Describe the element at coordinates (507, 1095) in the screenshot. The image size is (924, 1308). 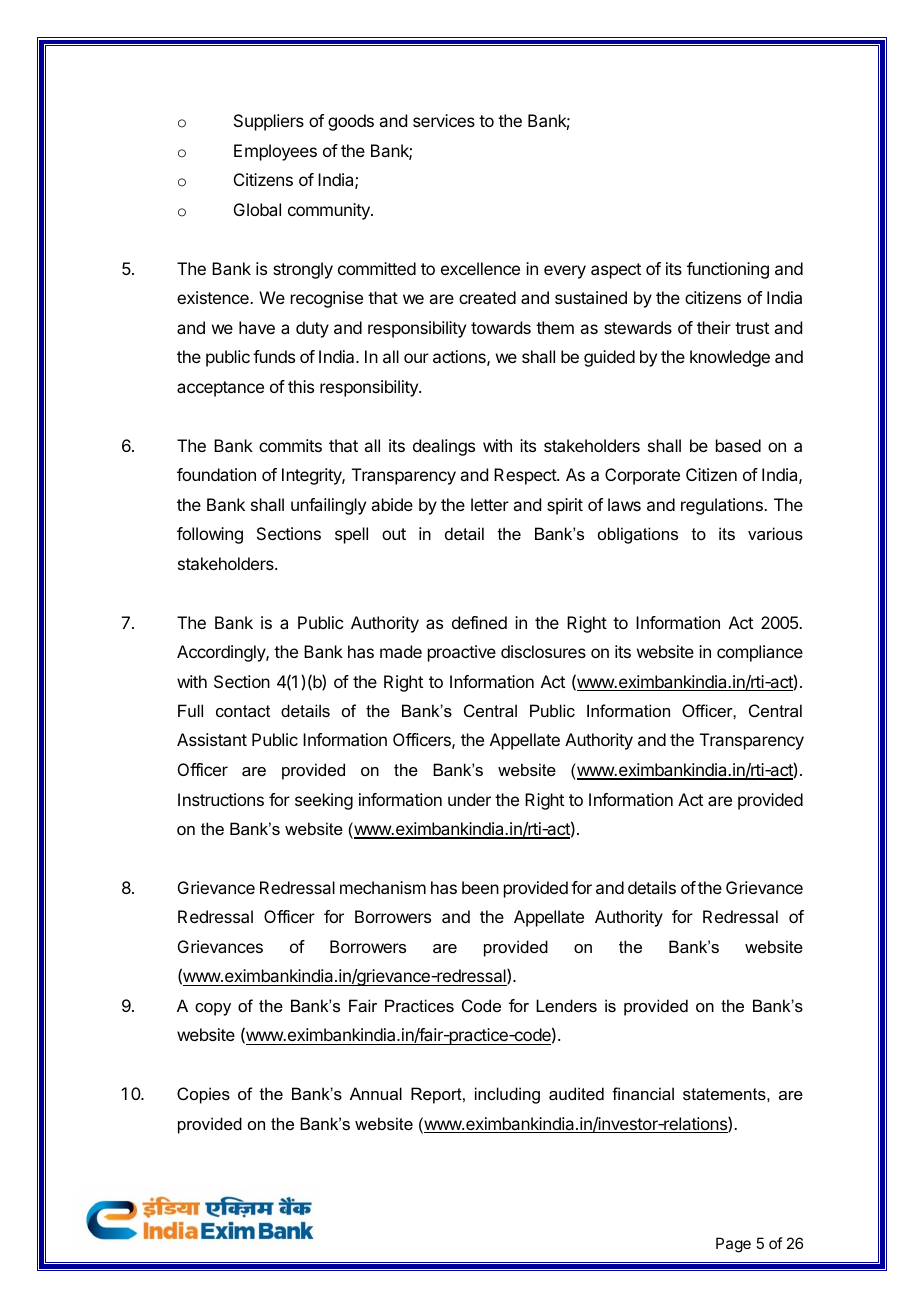
I see `including` at that location.
